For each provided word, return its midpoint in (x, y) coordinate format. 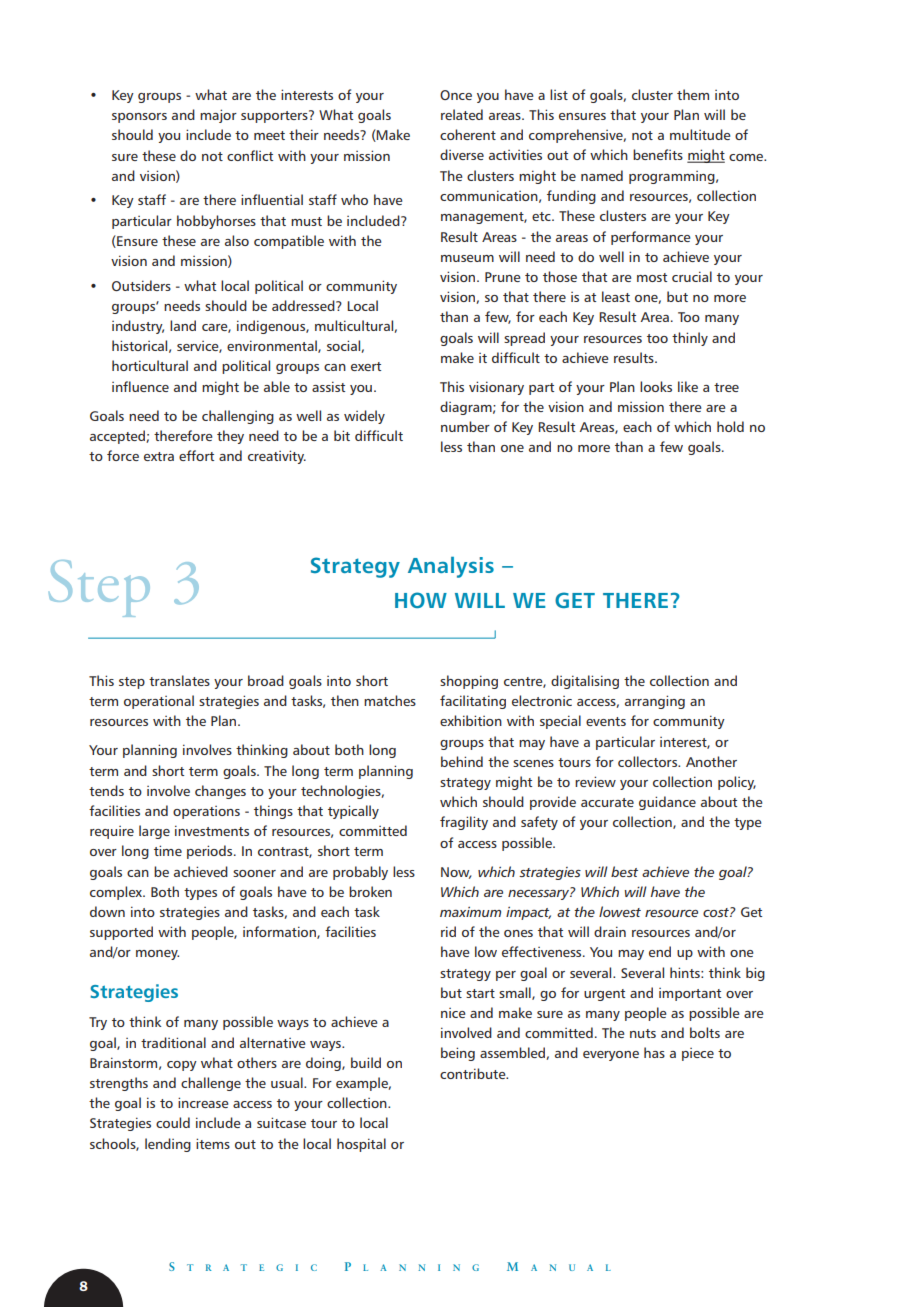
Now (456, 873)
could (173, 1122)
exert (366, 366)
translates (179, 680)
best (624, 871)
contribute (474, 1073)
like (688, 386)
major (218, 116)
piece (698, 1054)
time (168, 850)
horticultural (150, 365)
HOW (421, 600)
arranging (655, 702)
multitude (700, 134)
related (462, 114)
